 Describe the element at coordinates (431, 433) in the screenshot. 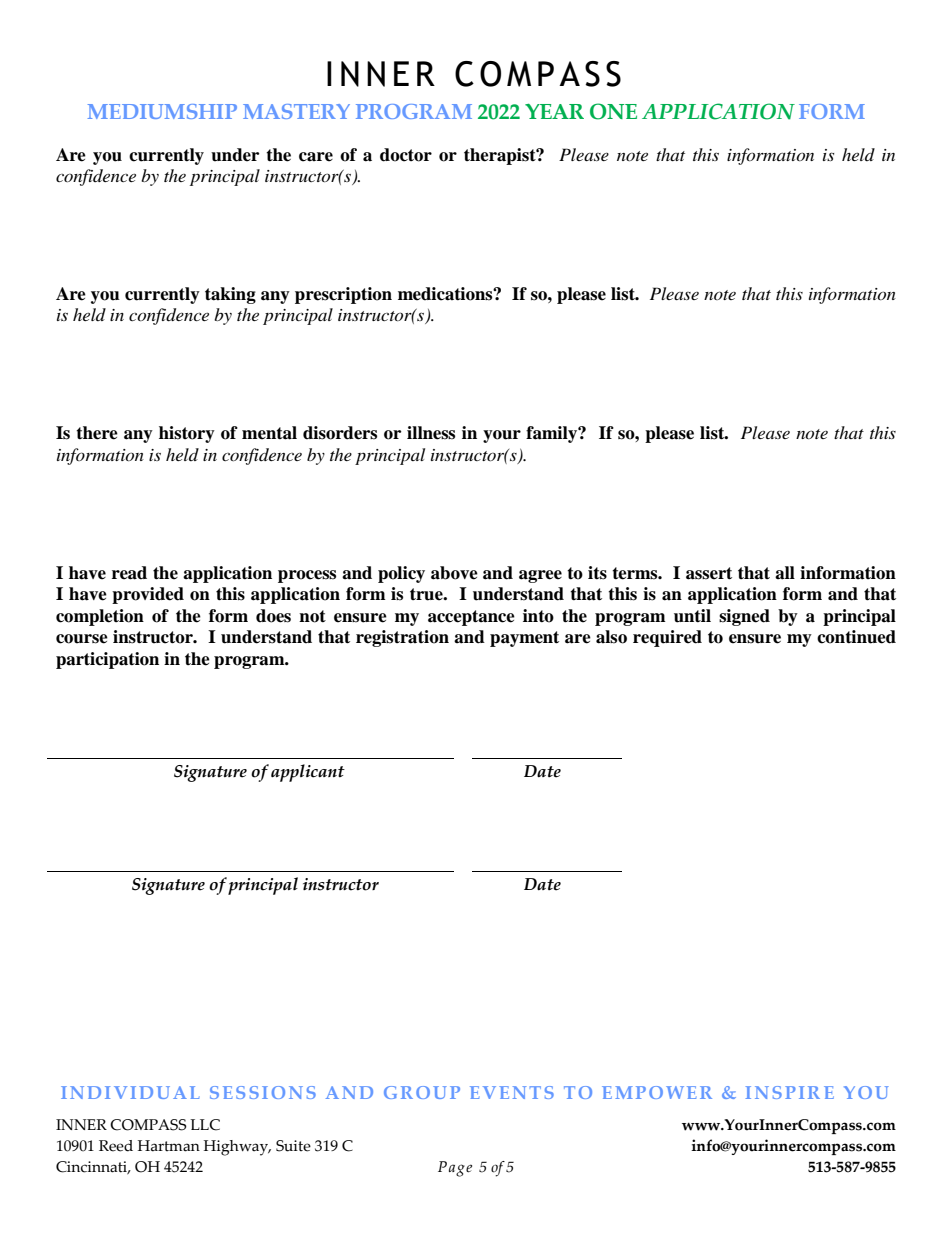

I see `illness` at that location.
